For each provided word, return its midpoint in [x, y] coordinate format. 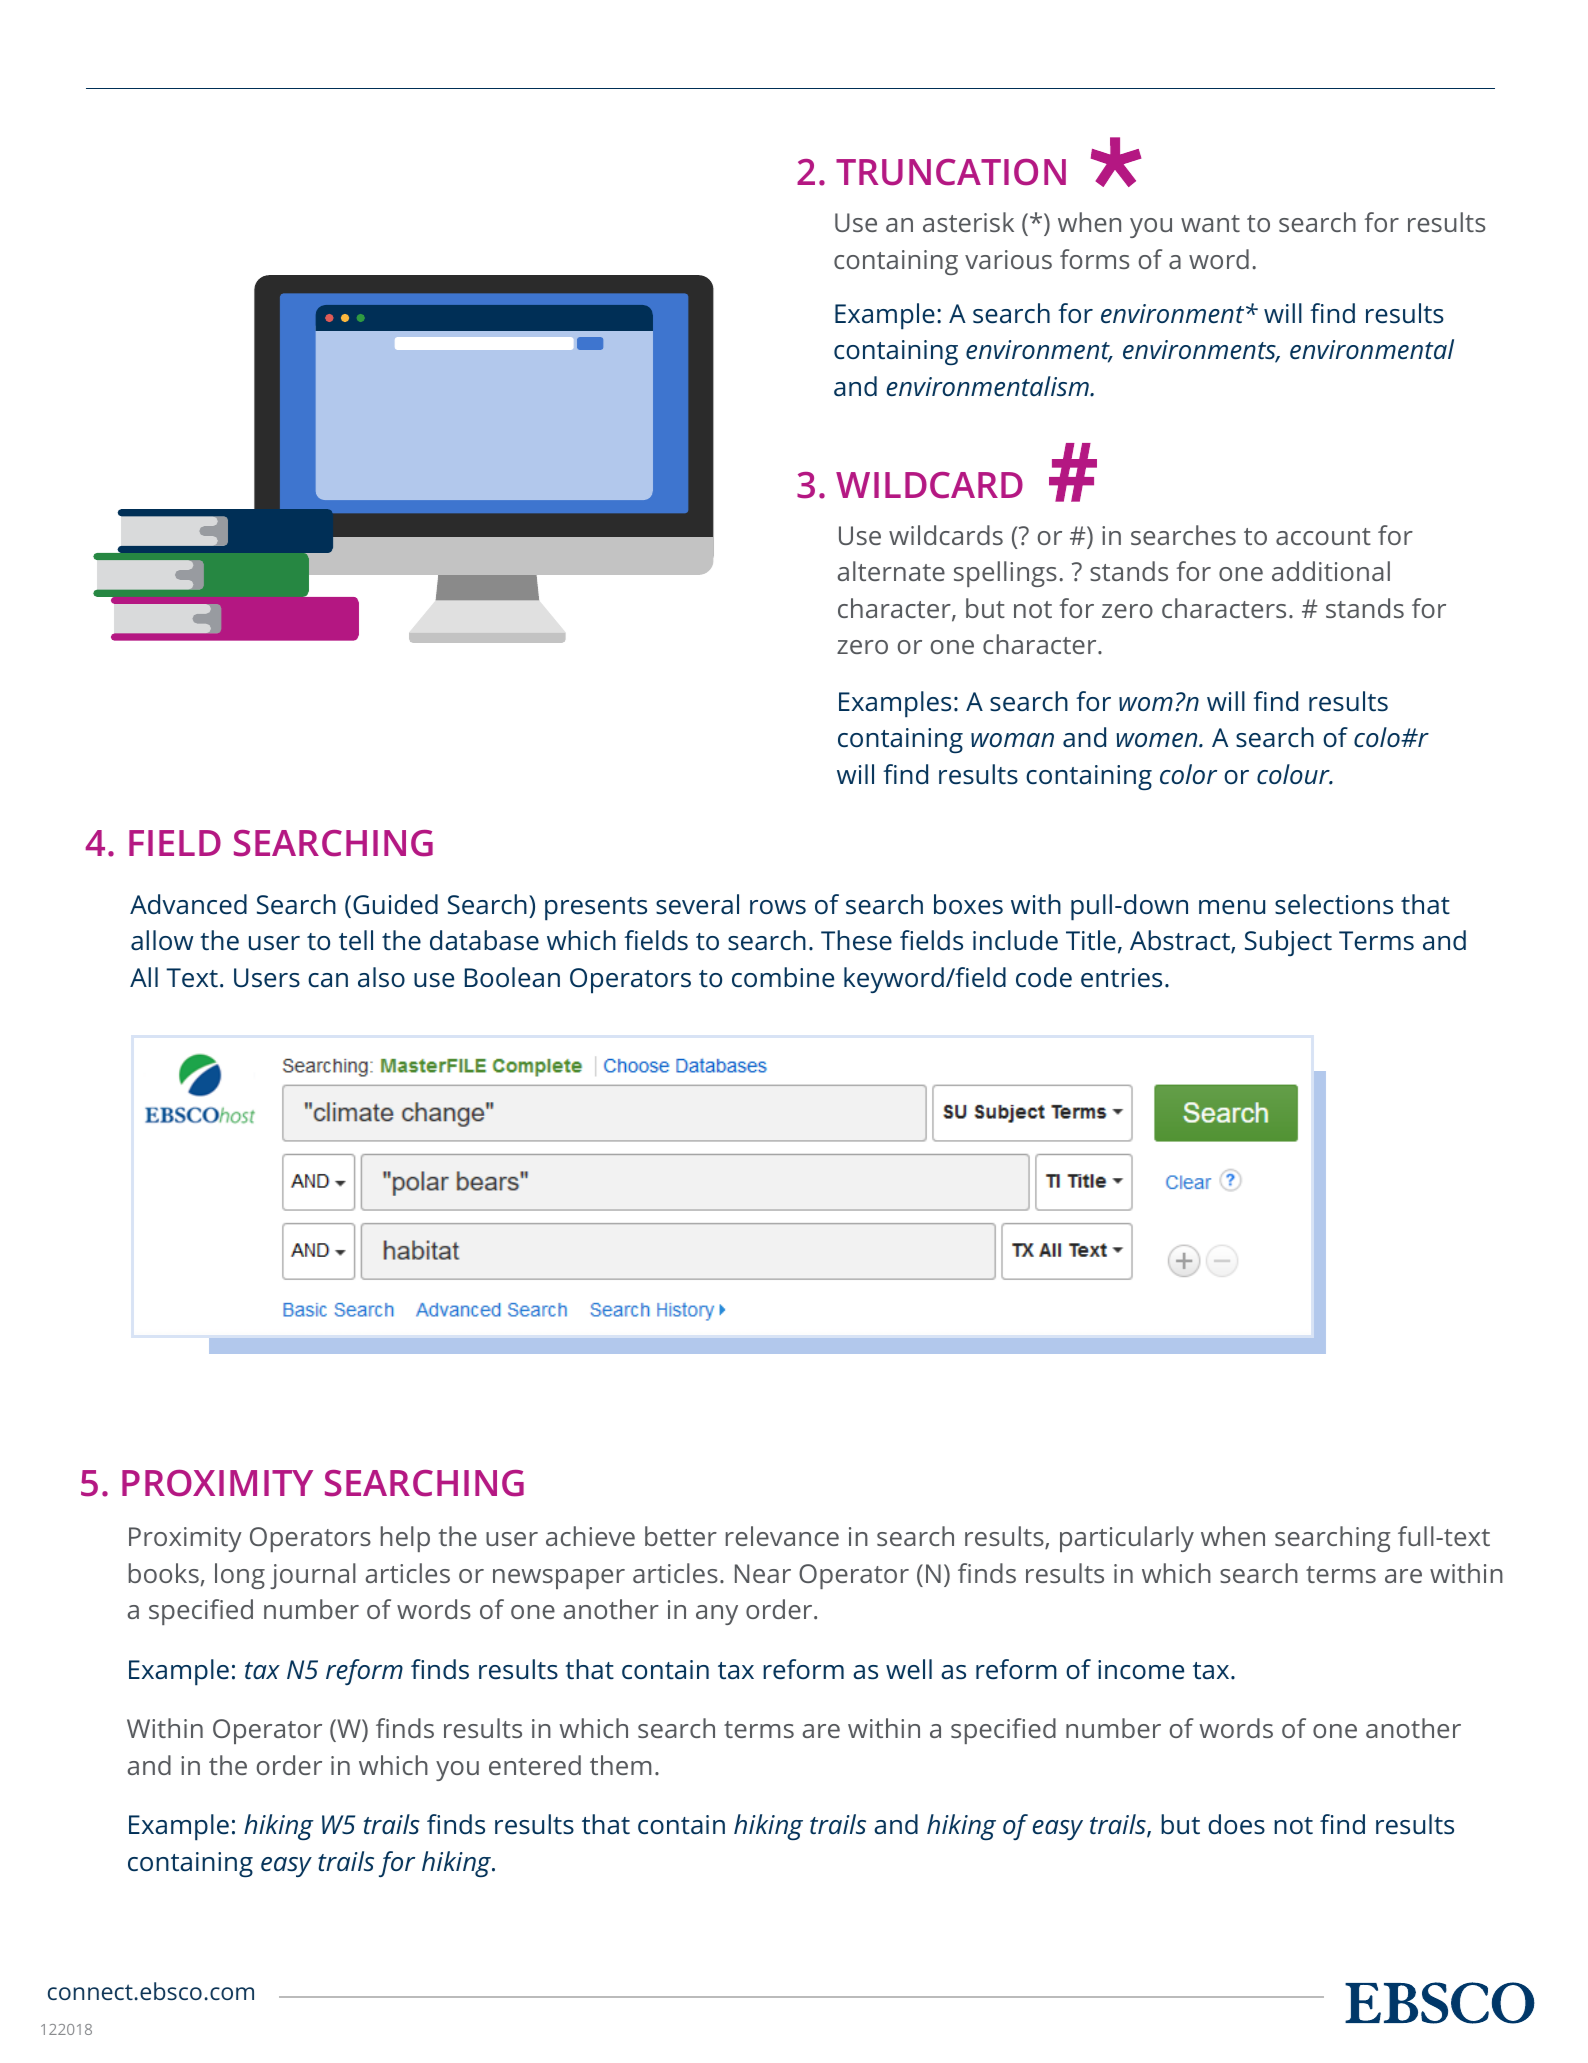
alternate [891, 571]
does [1236, 1824]
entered [535, 1765]
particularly [1127, 1539]
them [620, 1765]
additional [1331, 571]
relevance [782, 1536]
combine [783, 977]
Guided [395, 904]
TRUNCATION [951, 172]
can [328, 980]
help [405, 1539]
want [1210, 223]
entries [1121, 978]
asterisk [968, 222]
